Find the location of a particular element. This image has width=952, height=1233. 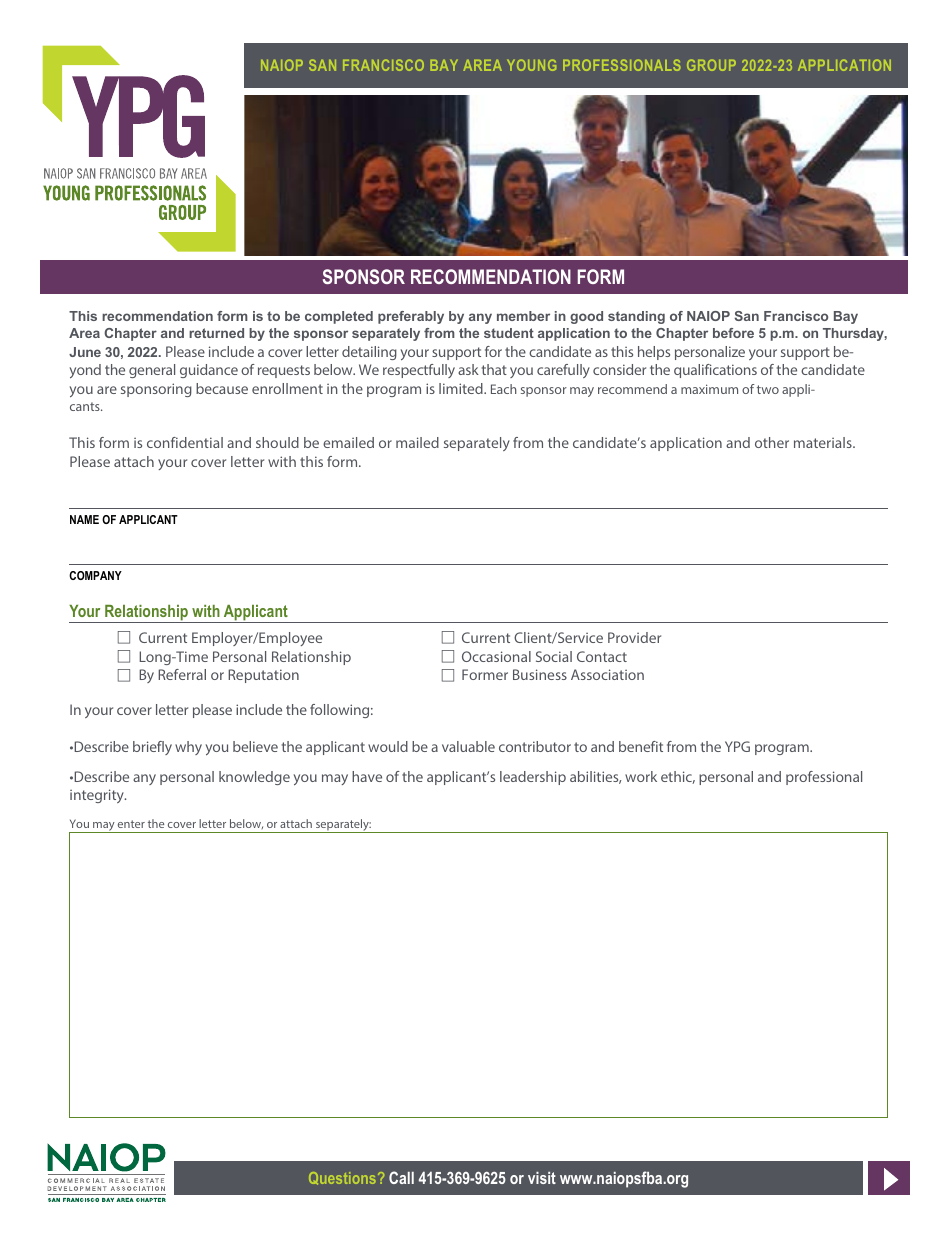

work is located at coordinates (641, 776).
